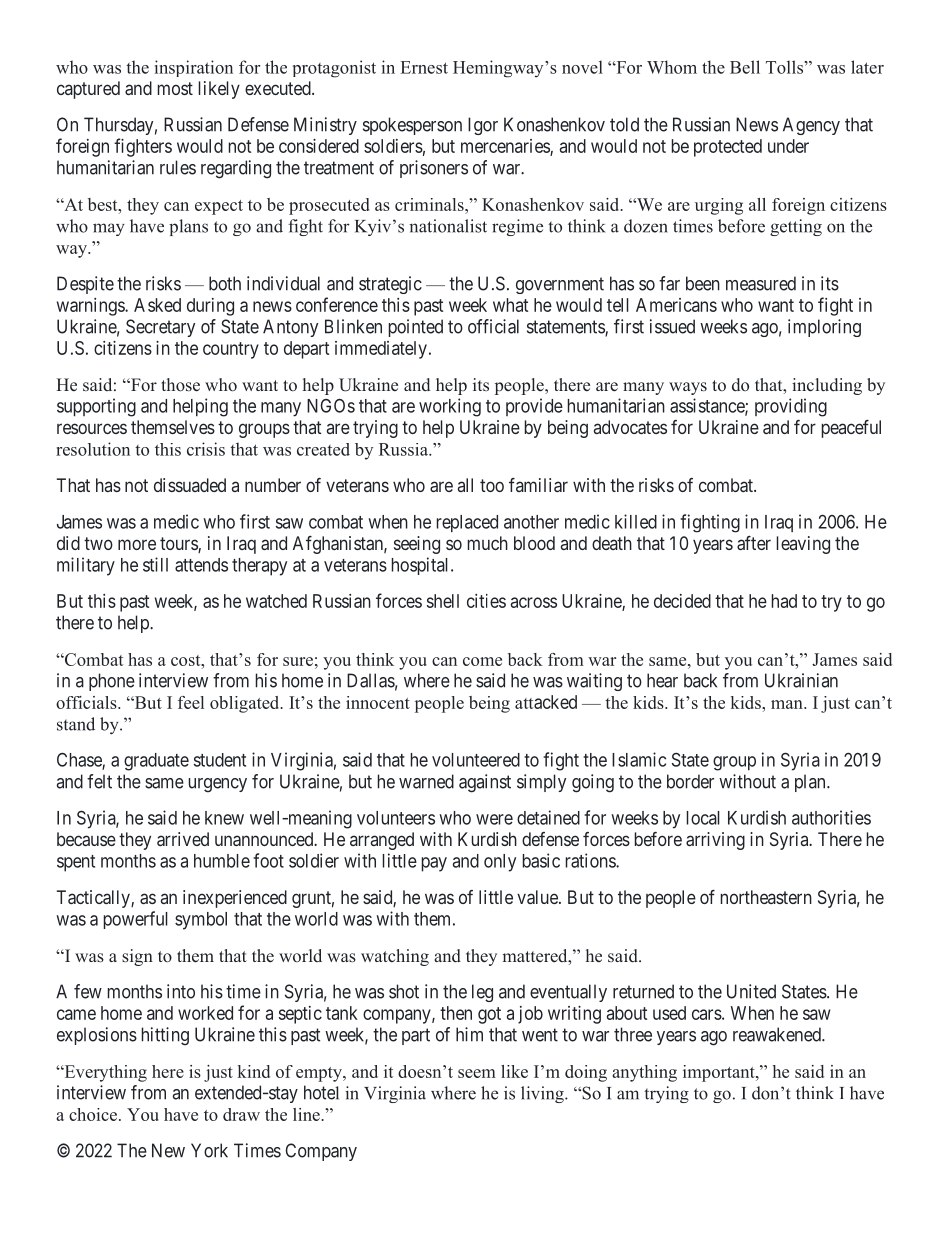 Image resolution: width=952 pixels, height=1233 pixels. What do you see at coordinates (766, 897) in the screenshot?
I see `northeastern` at bounding box center [766, 897].
